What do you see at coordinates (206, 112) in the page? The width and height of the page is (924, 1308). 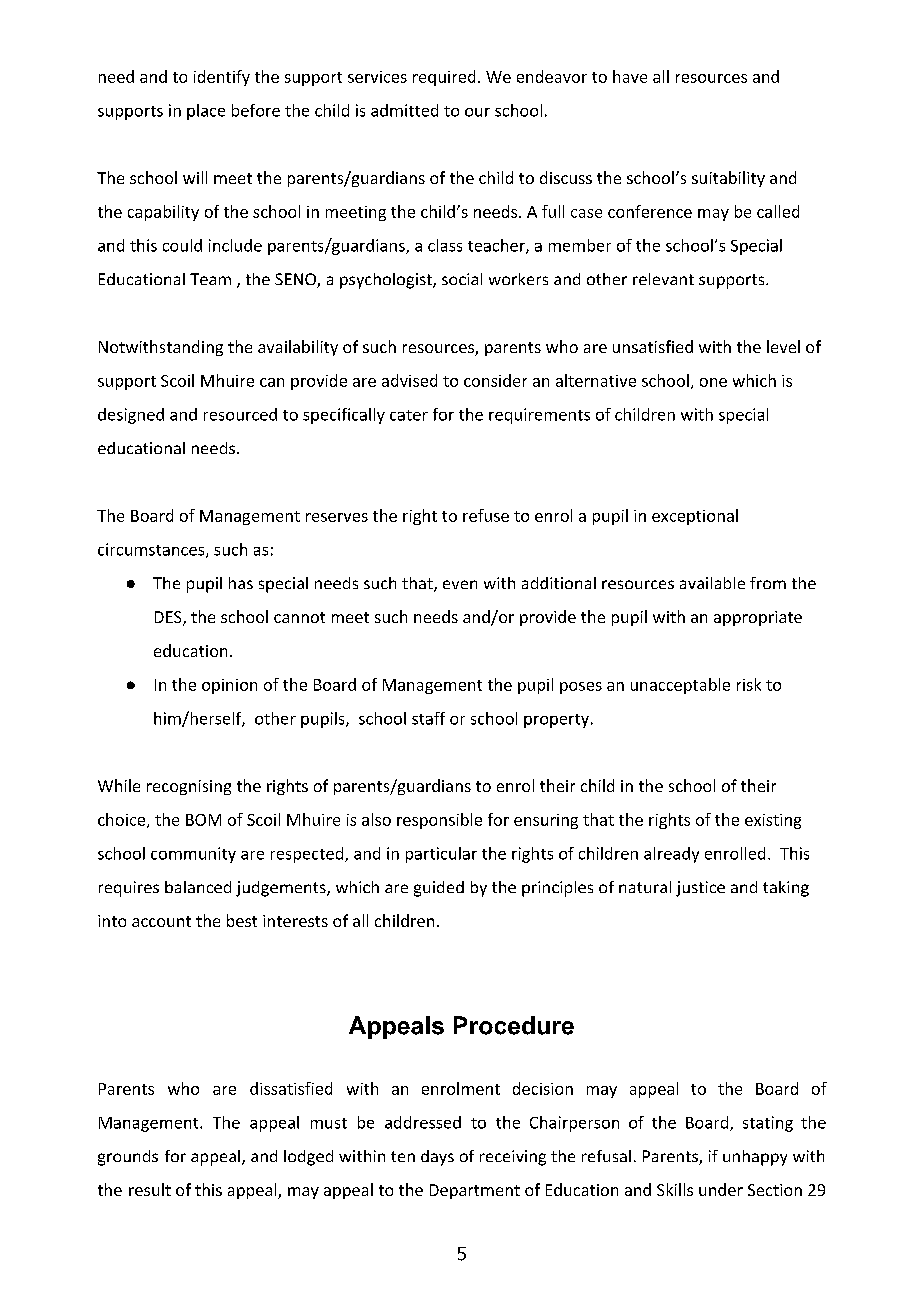 I see `place` at bounding box center [206, 112].
